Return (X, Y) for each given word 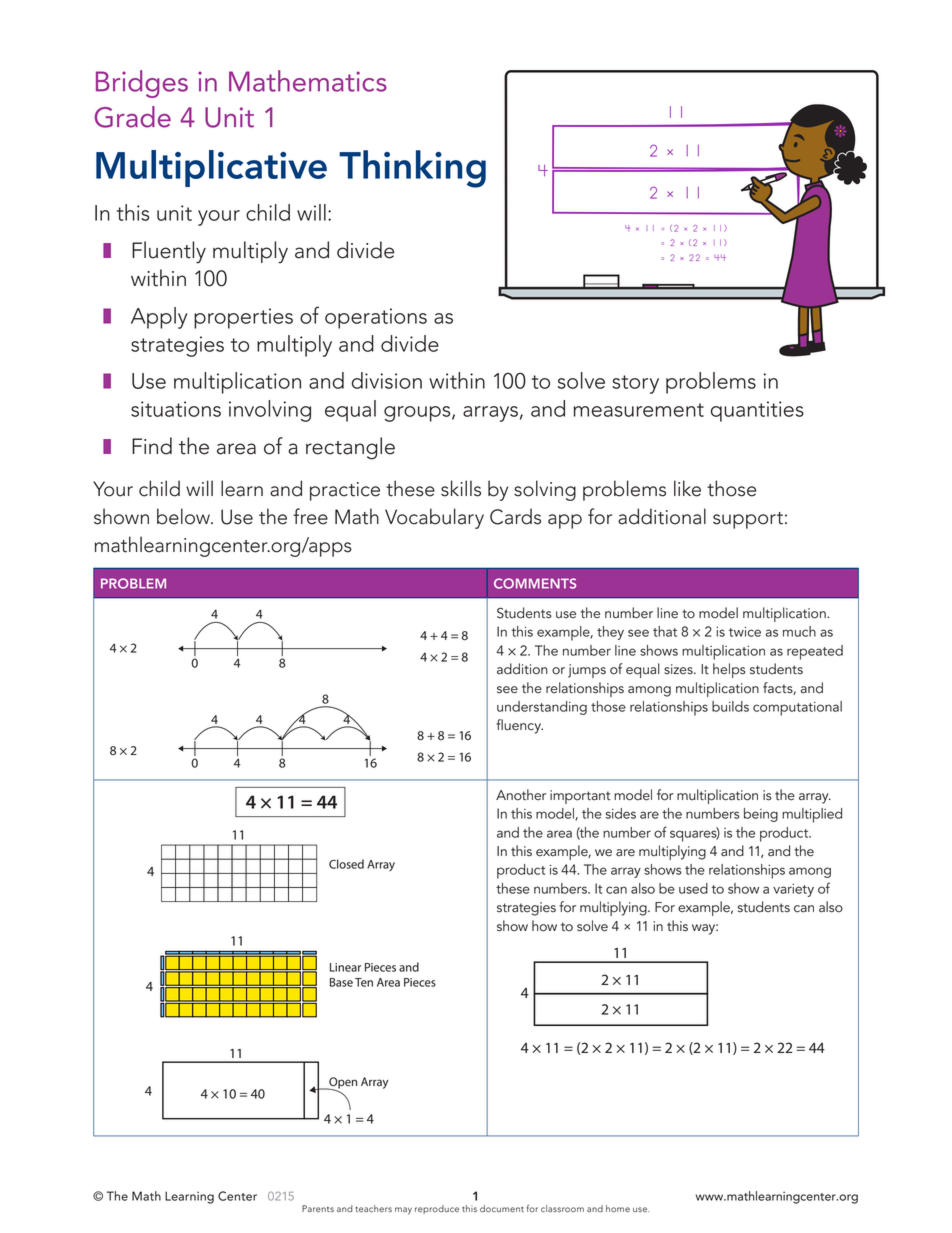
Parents (318, 1208)
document (502, 1208)
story (635, 384)
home (618, 1208)
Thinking (412, 169)
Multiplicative (211, 168)
